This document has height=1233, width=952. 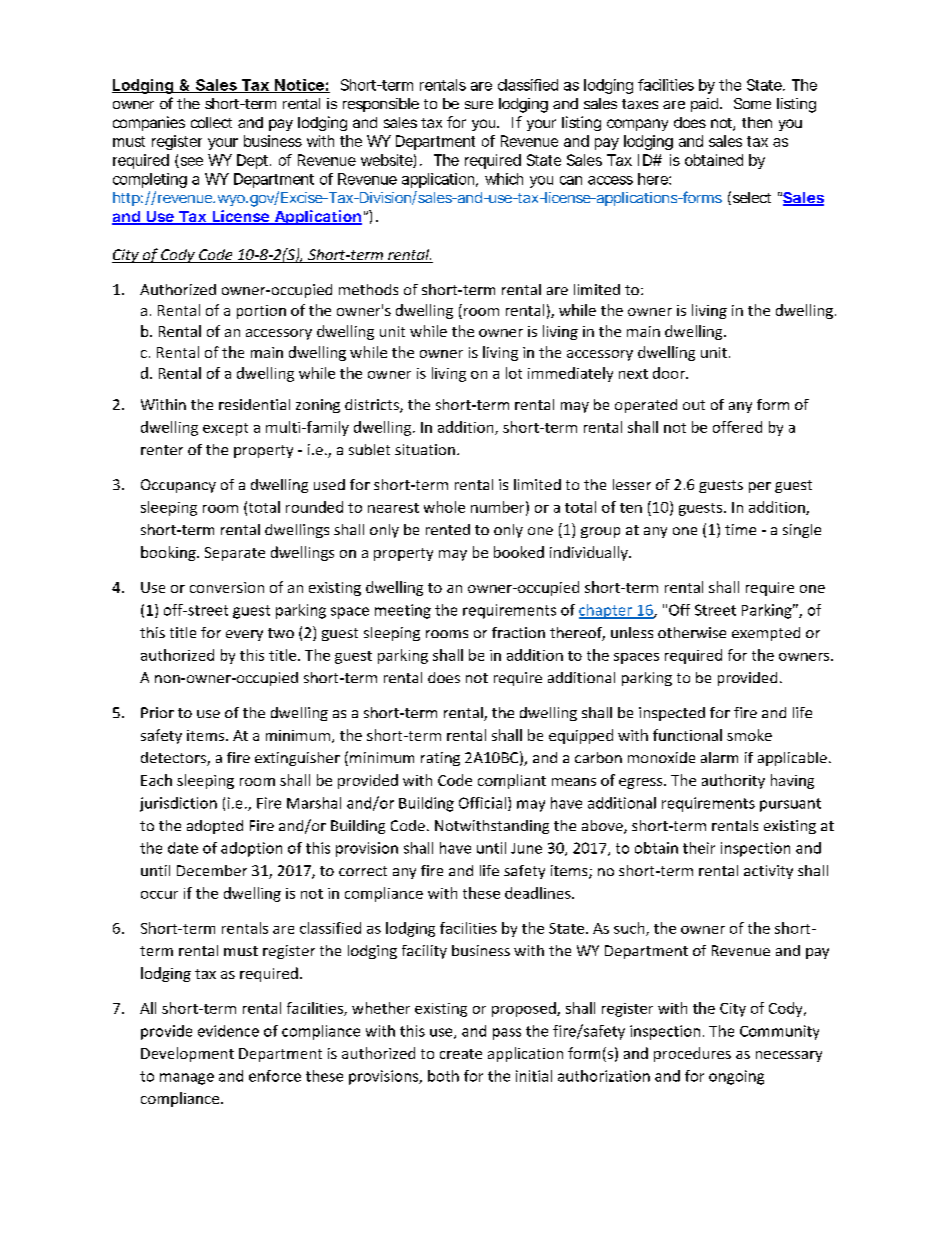 I want to click on sure, so click(x=479, y=105).
